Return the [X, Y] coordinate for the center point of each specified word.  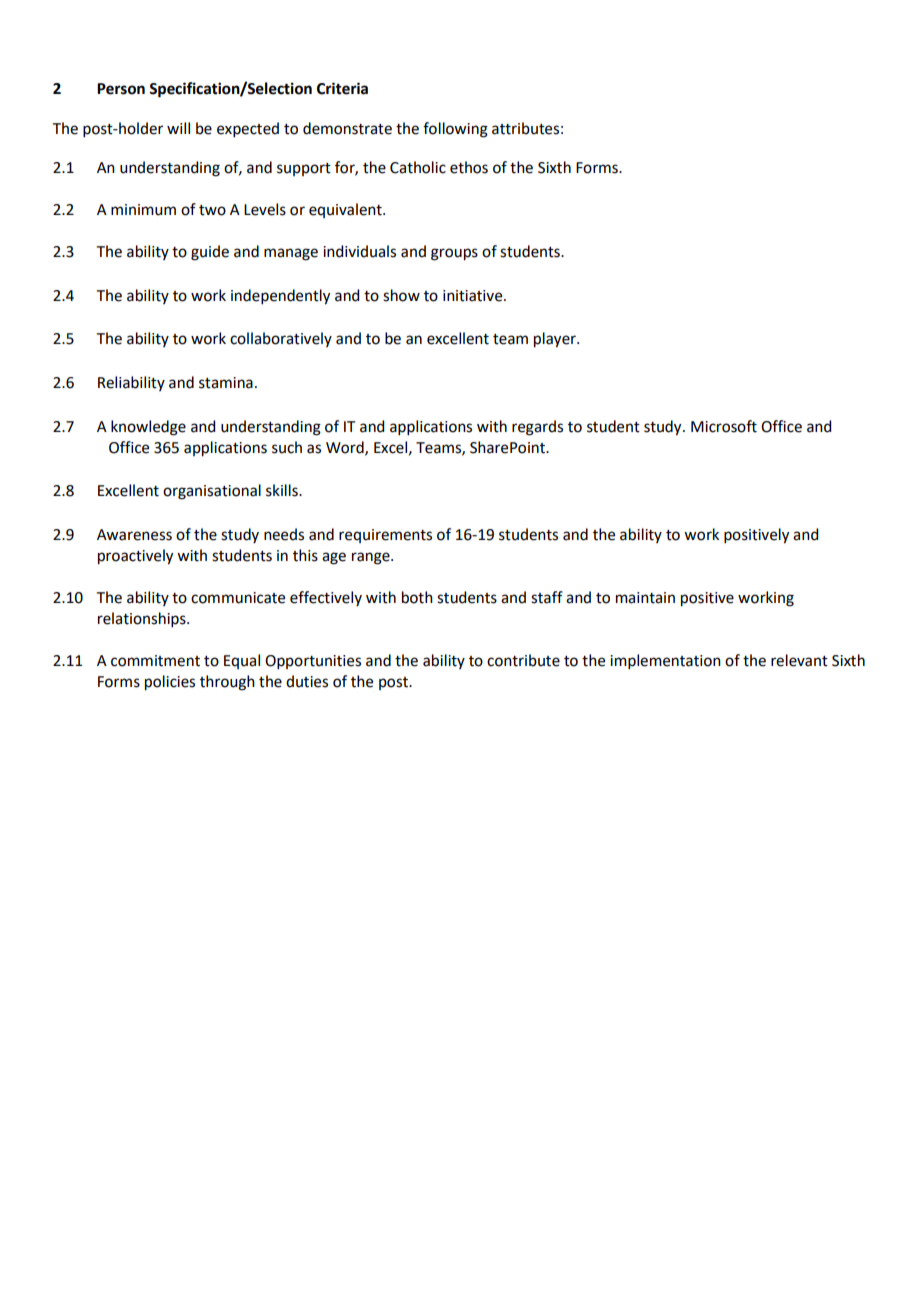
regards [537, 428]
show [401, 295]
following [455, 130]
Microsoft [724, 426]
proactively [135, 557]
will [178, 128]
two [212, 210]
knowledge [148, 428]
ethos [469, 167]
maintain [645, 598]
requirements [385, 536]
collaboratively [281, 339]
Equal [242, 661]
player [556, 340]
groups [454, 254]
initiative [474, 296]
